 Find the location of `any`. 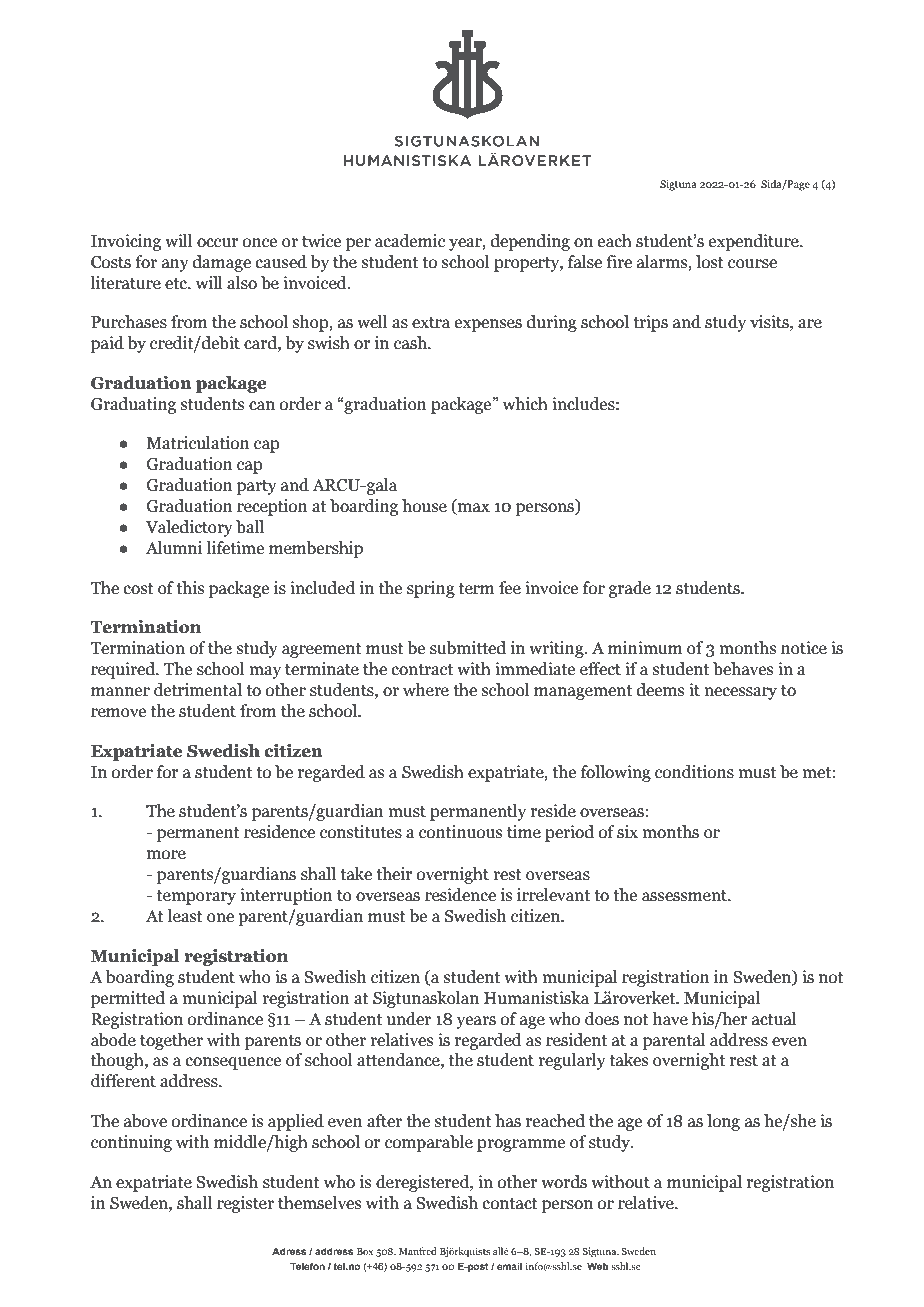

any is located at coordinates (175, 265).
